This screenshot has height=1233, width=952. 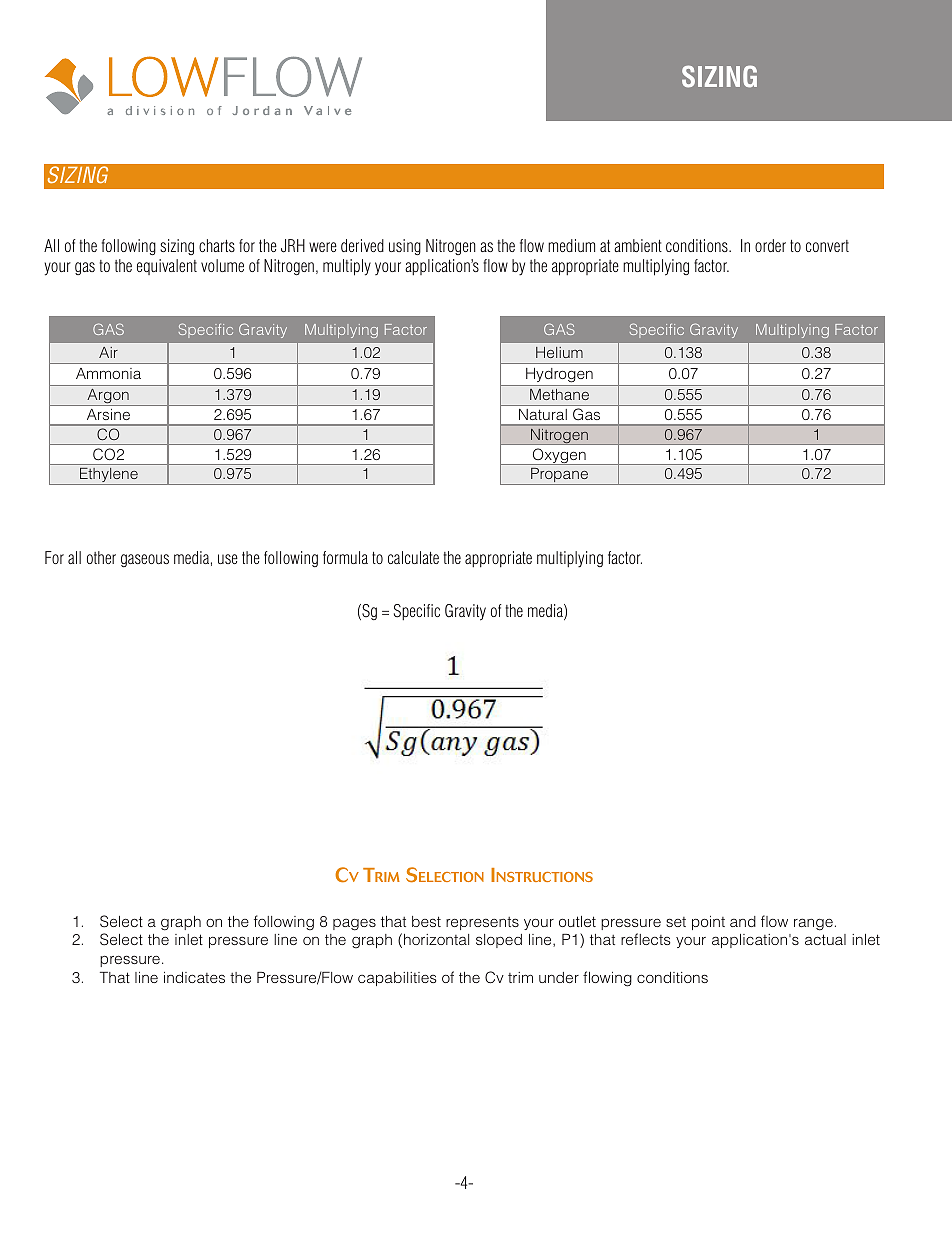 I want to click on Propane, so click(x=559, y=476).
